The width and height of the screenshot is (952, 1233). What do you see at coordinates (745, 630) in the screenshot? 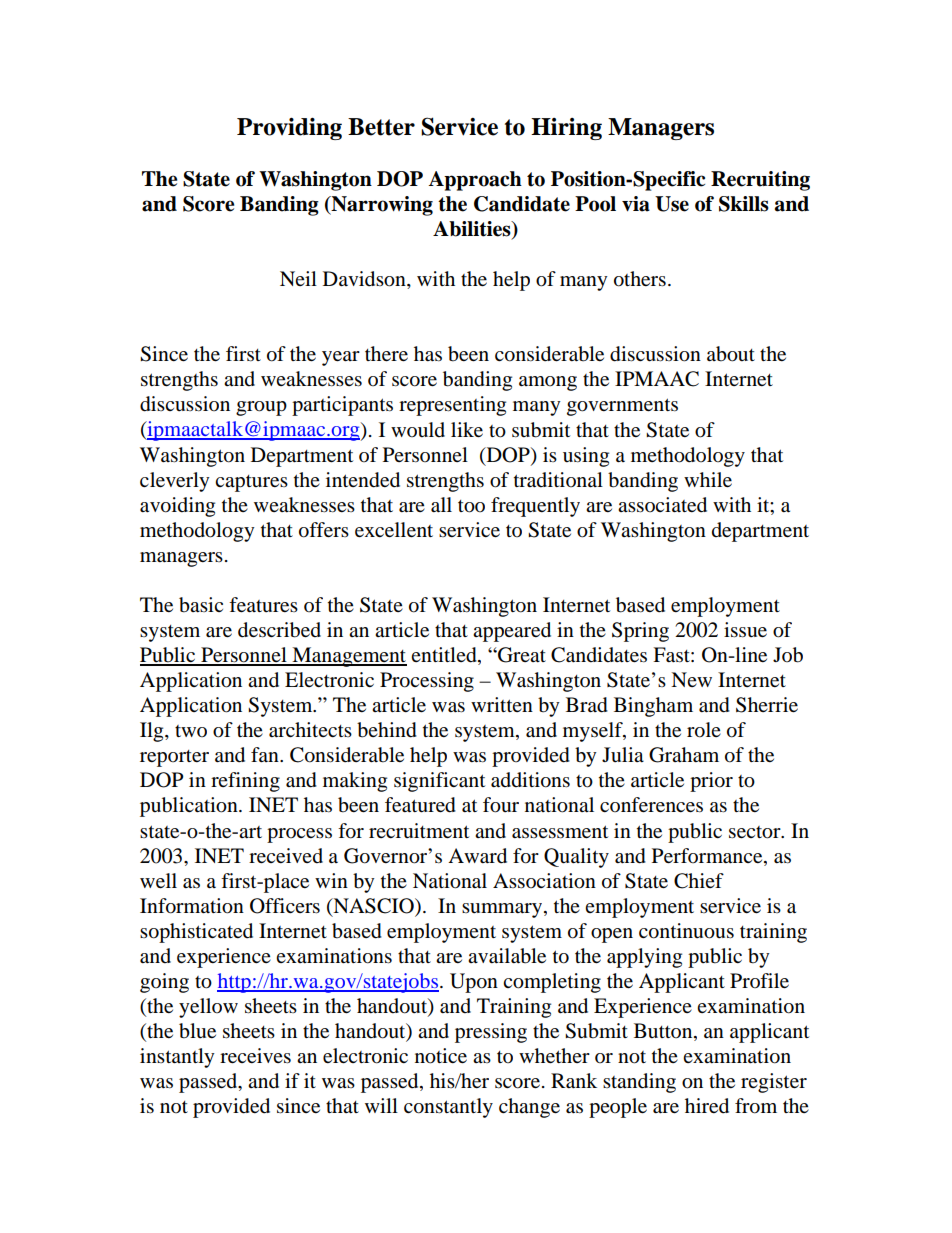
I see `issue` at bounding box center [745, 630].
